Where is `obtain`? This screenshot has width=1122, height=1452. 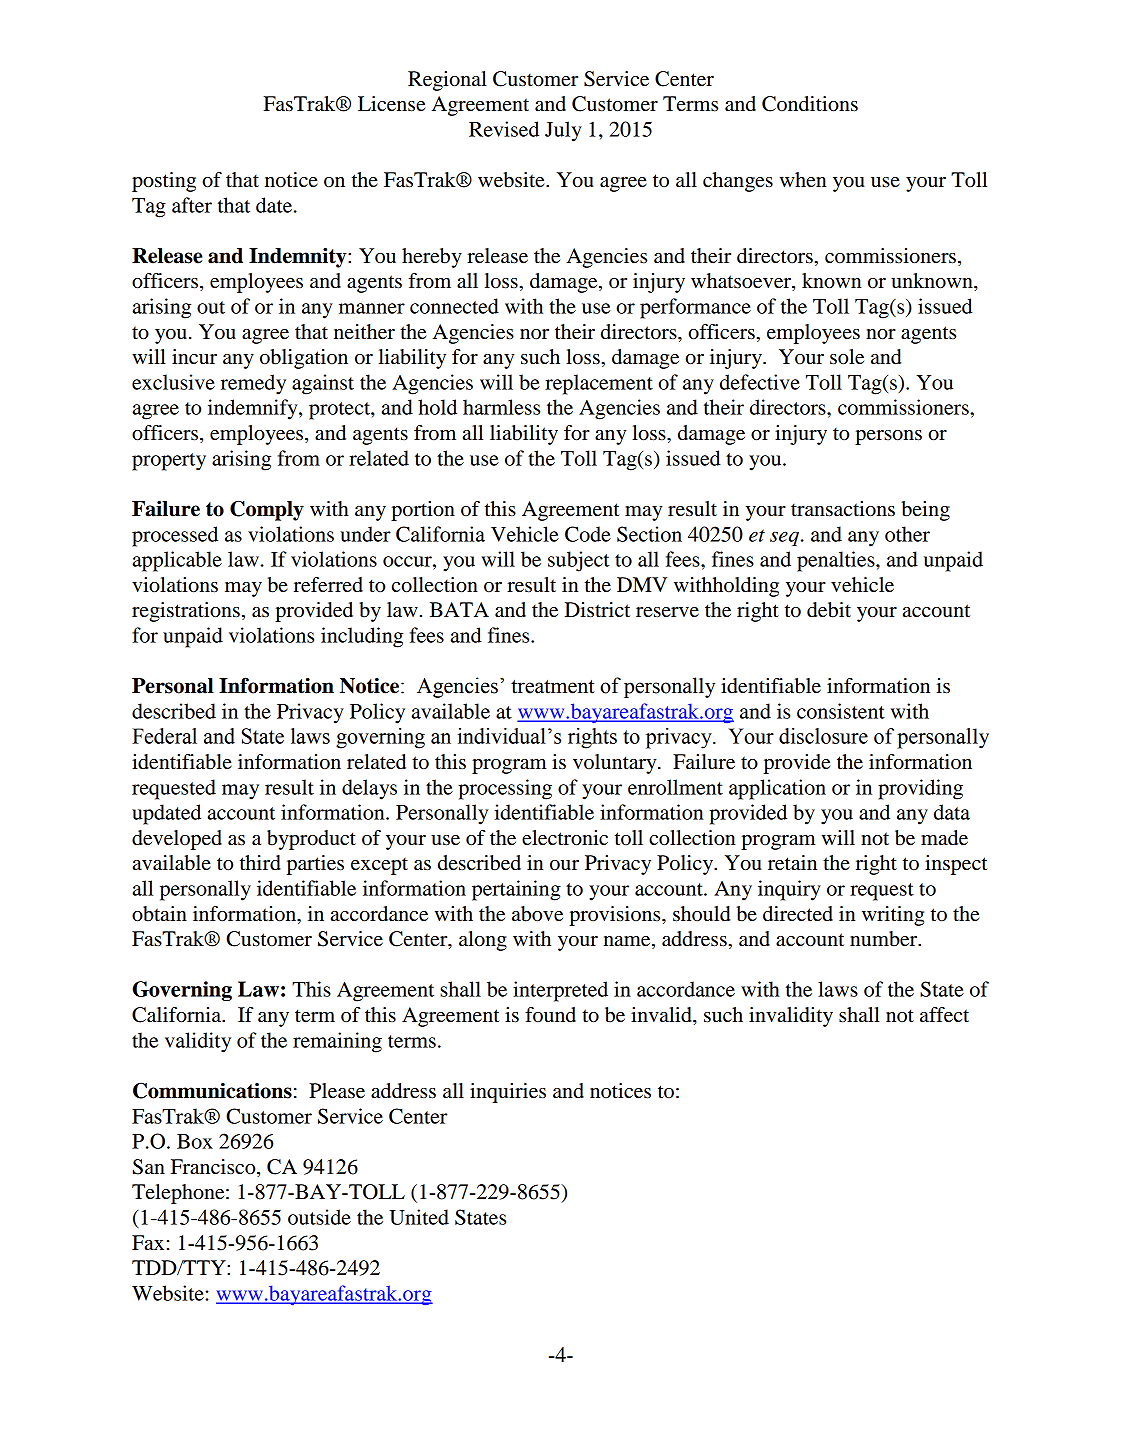
obtain is located at coordinates (159, 914).
